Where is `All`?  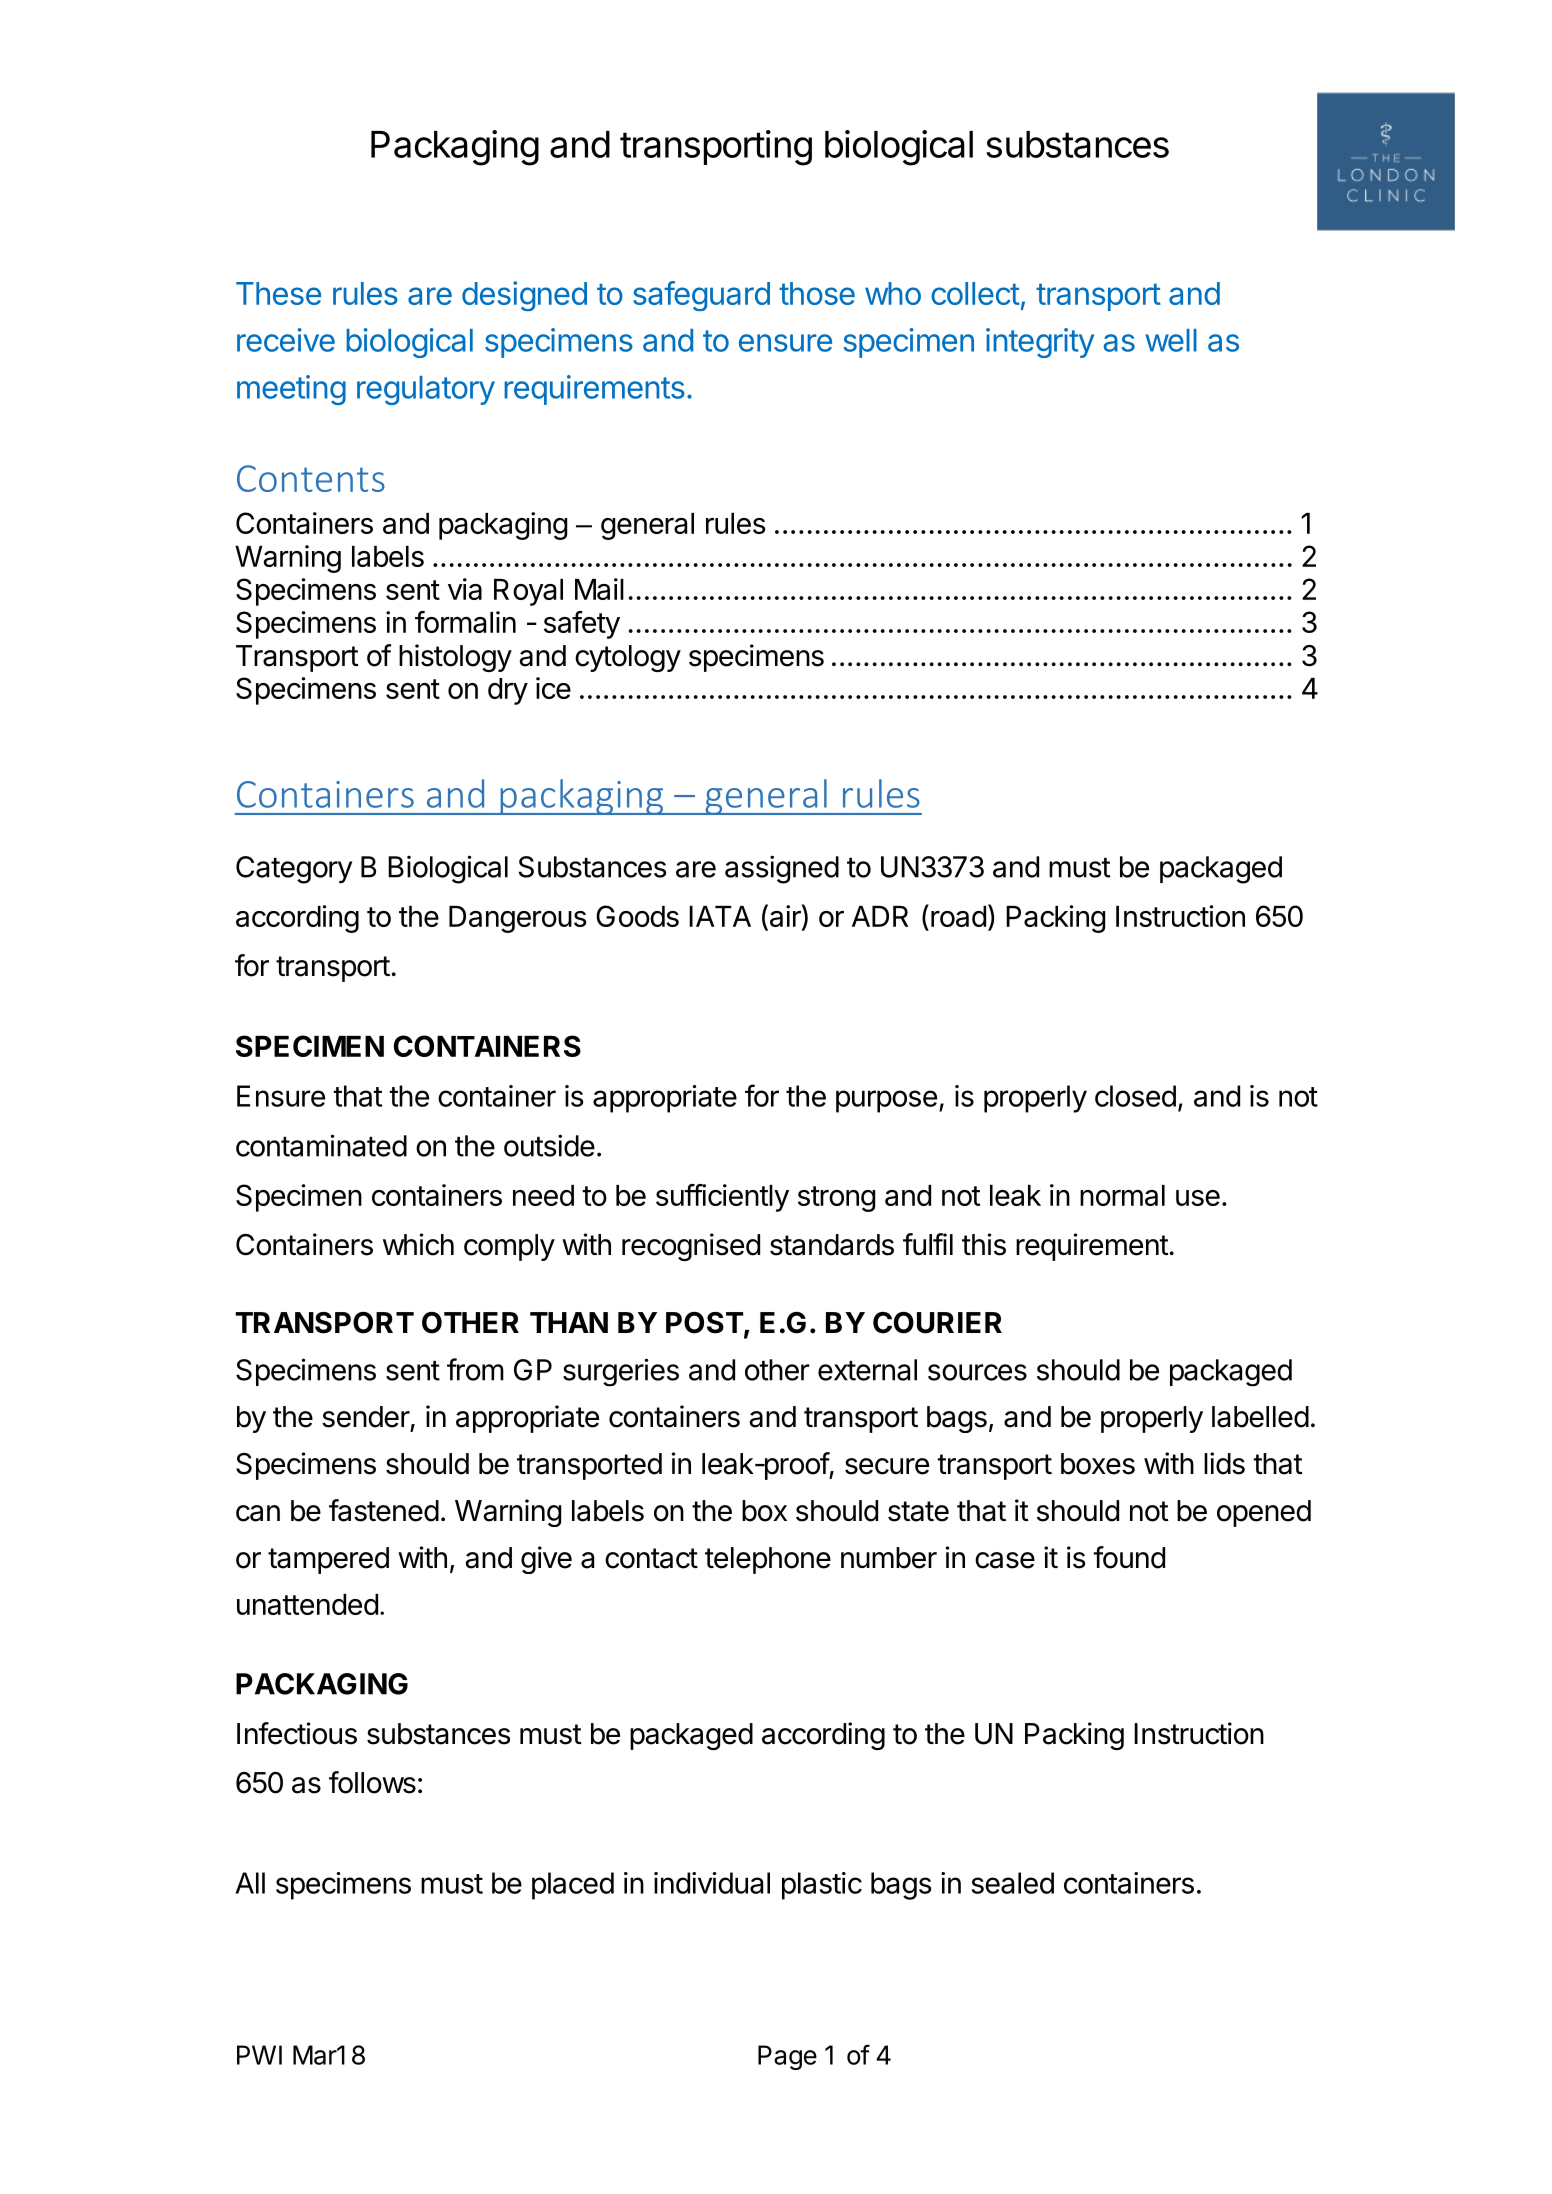
All is located at coordinates (250, 1883).
